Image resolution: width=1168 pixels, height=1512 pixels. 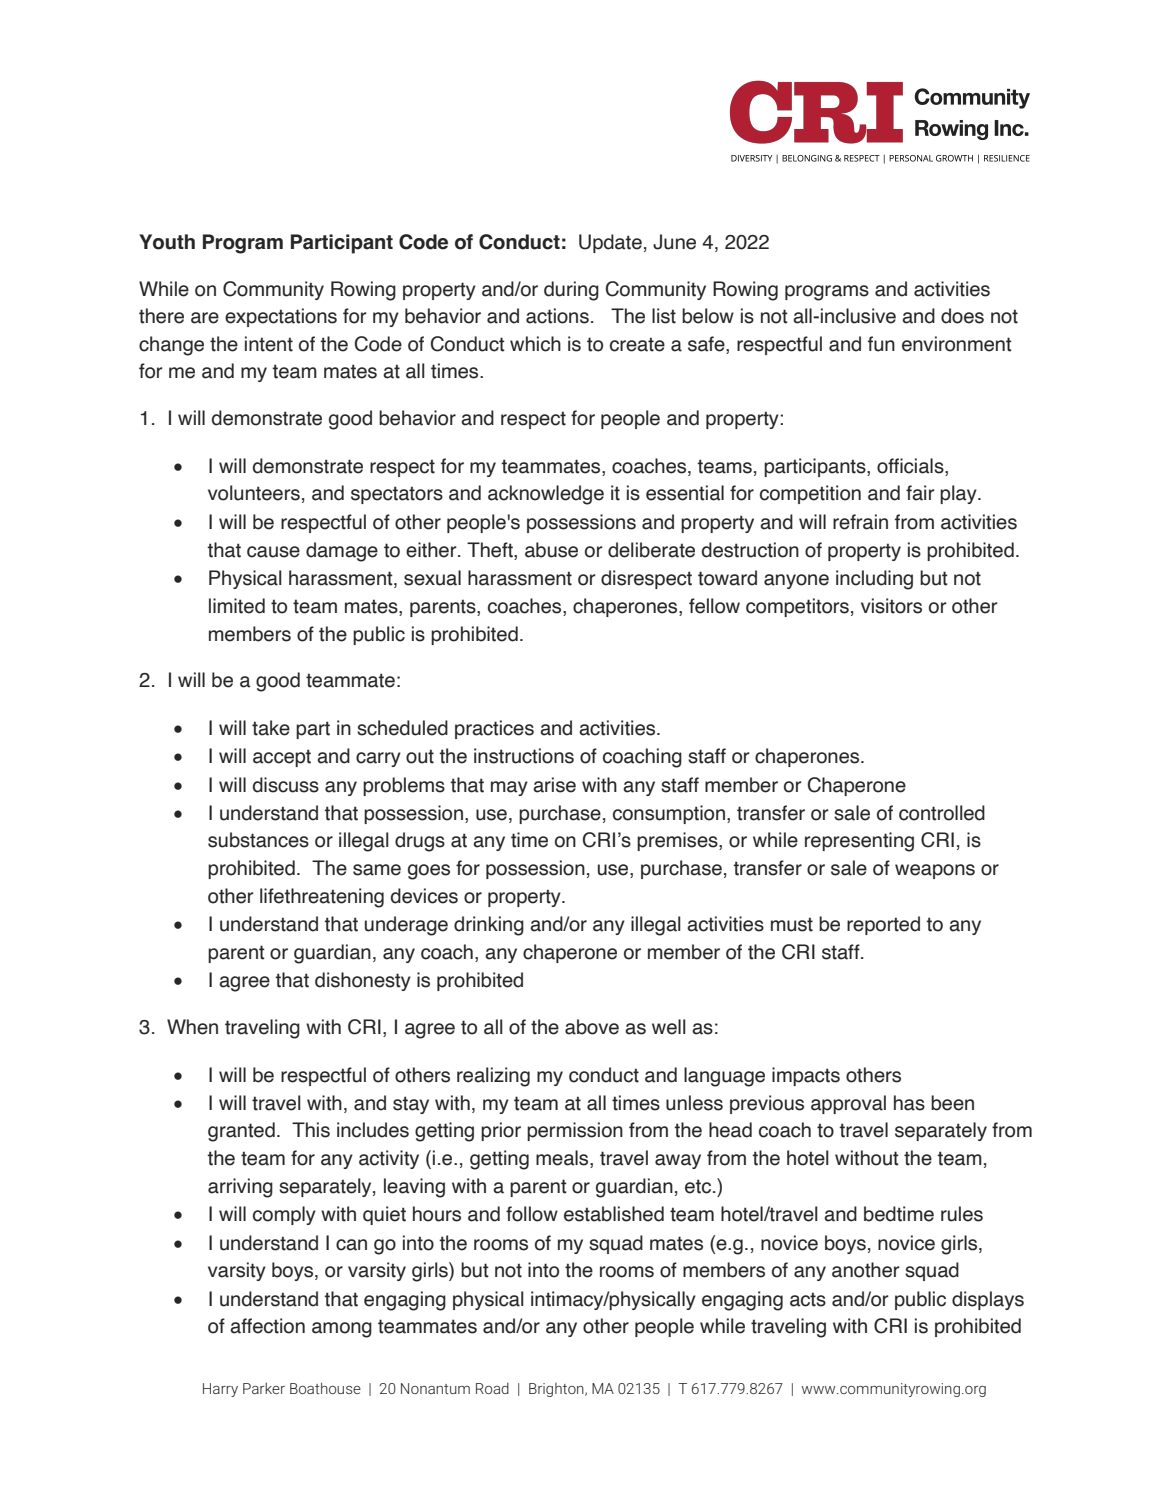 What do you see at coordinates (962, 1214) in the image?
I see `rules` at bounding box center [962, 1214].
